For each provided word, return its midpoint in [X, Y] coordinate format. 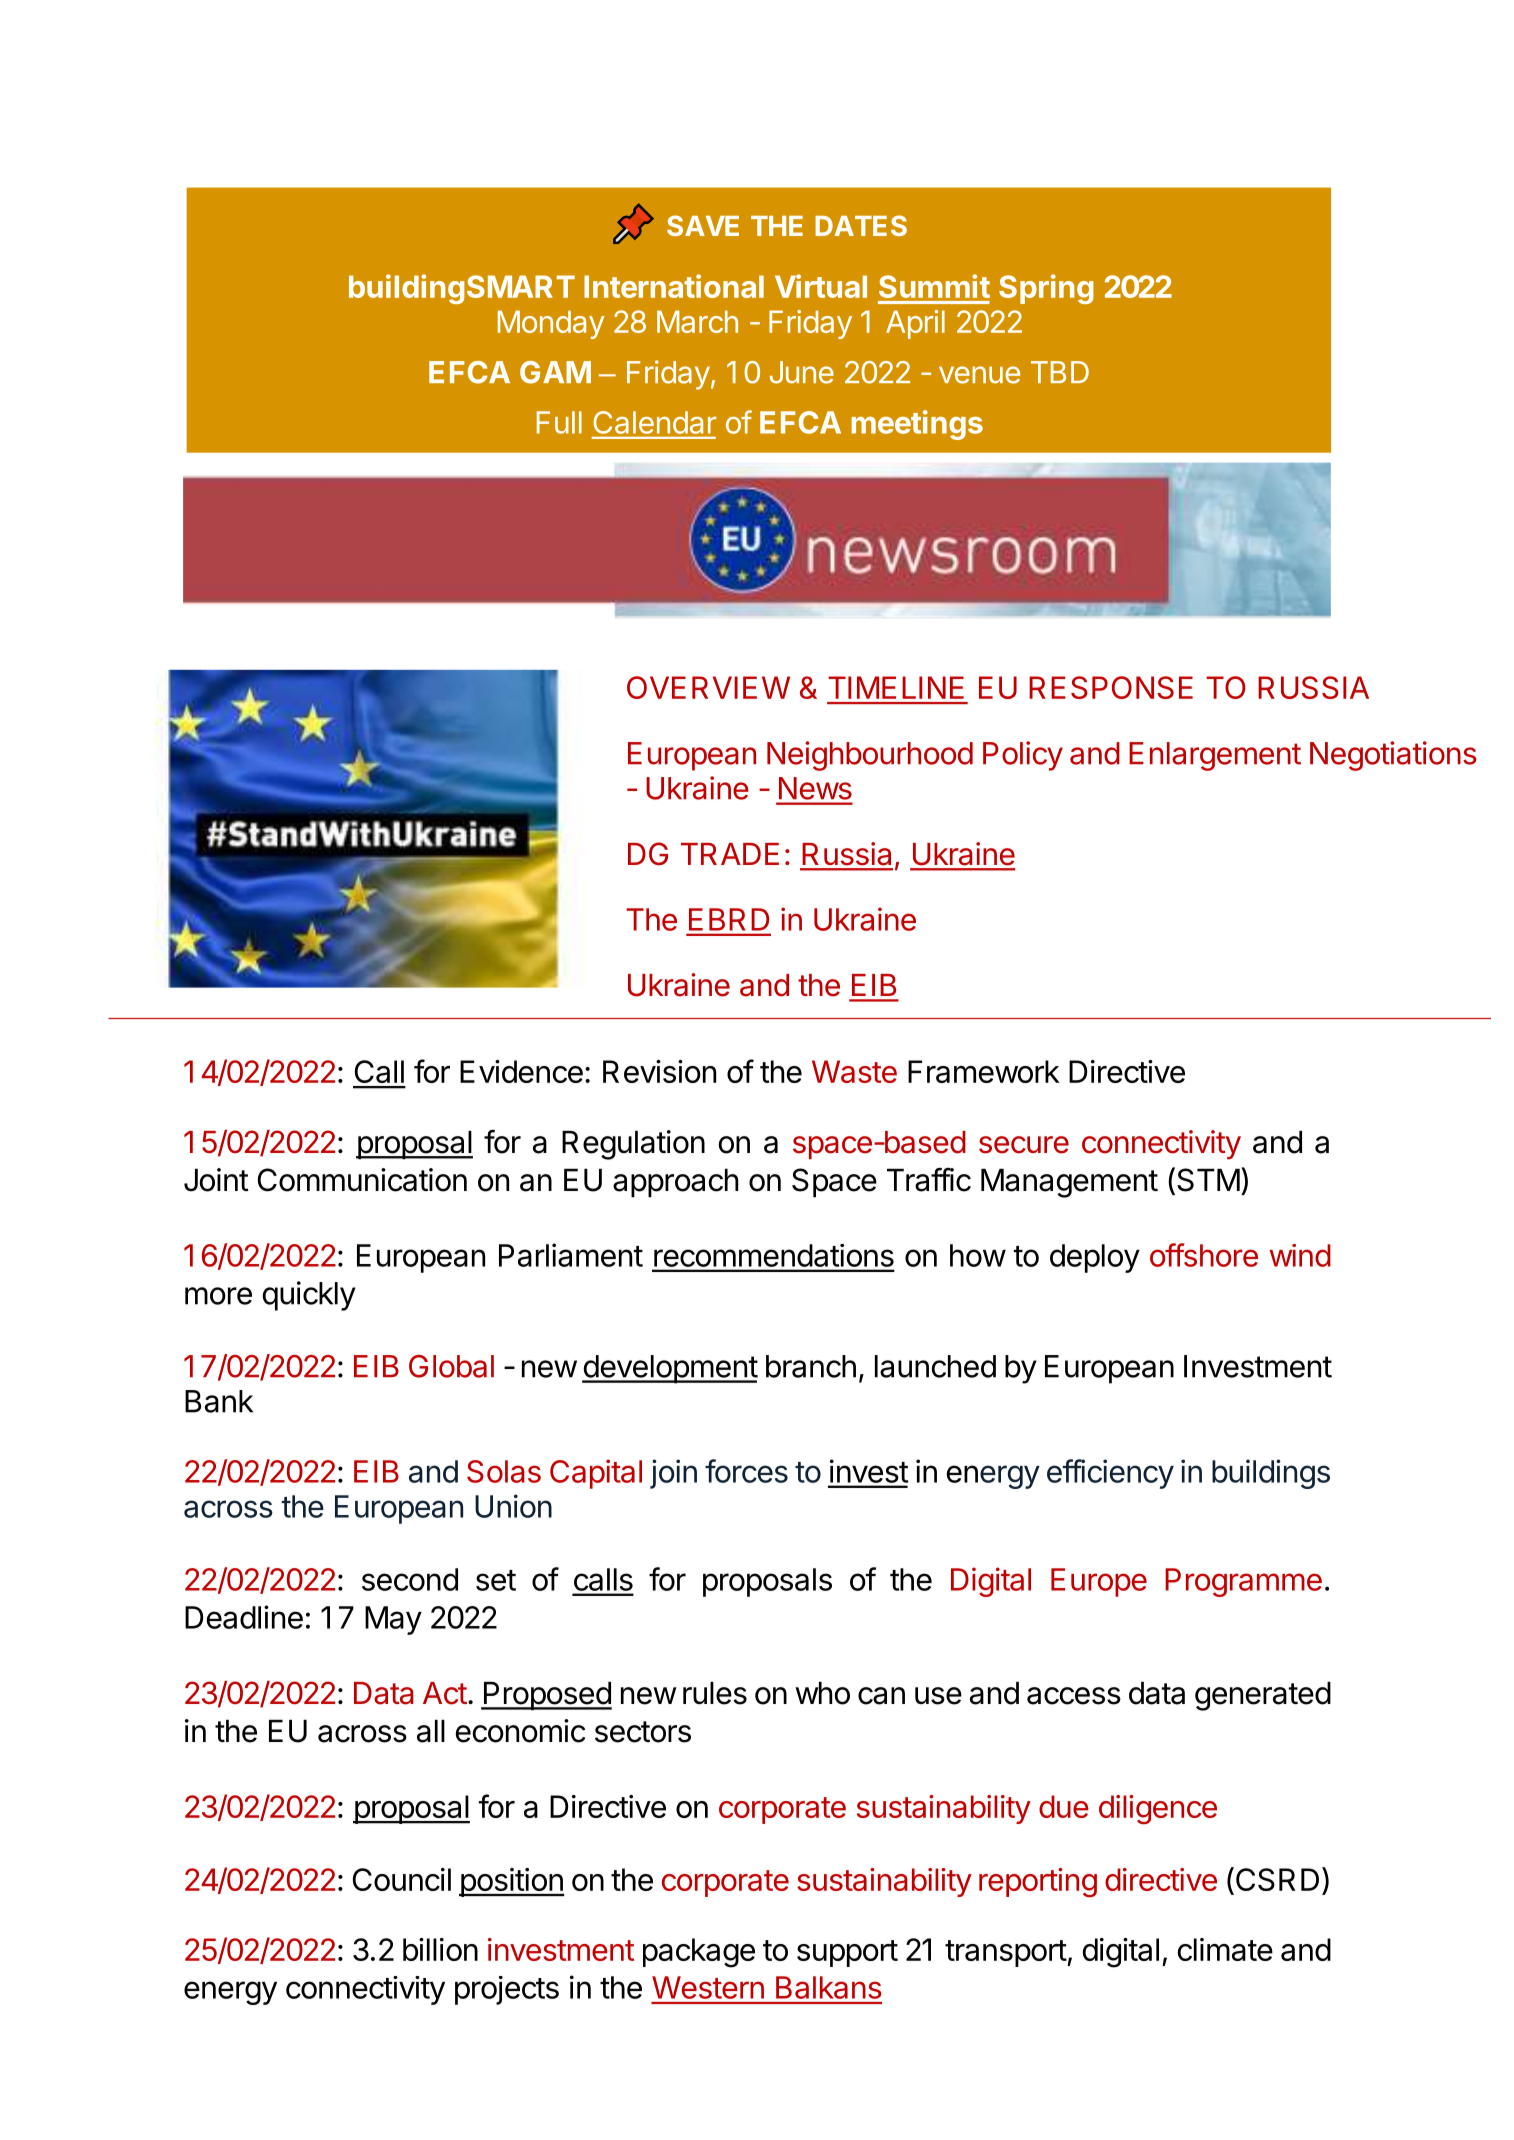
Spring [1046, 289]
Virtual [821, 286]
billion [440, 1949]
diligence [1158, 1810]
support [847, 1953]
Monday [551, 324]
